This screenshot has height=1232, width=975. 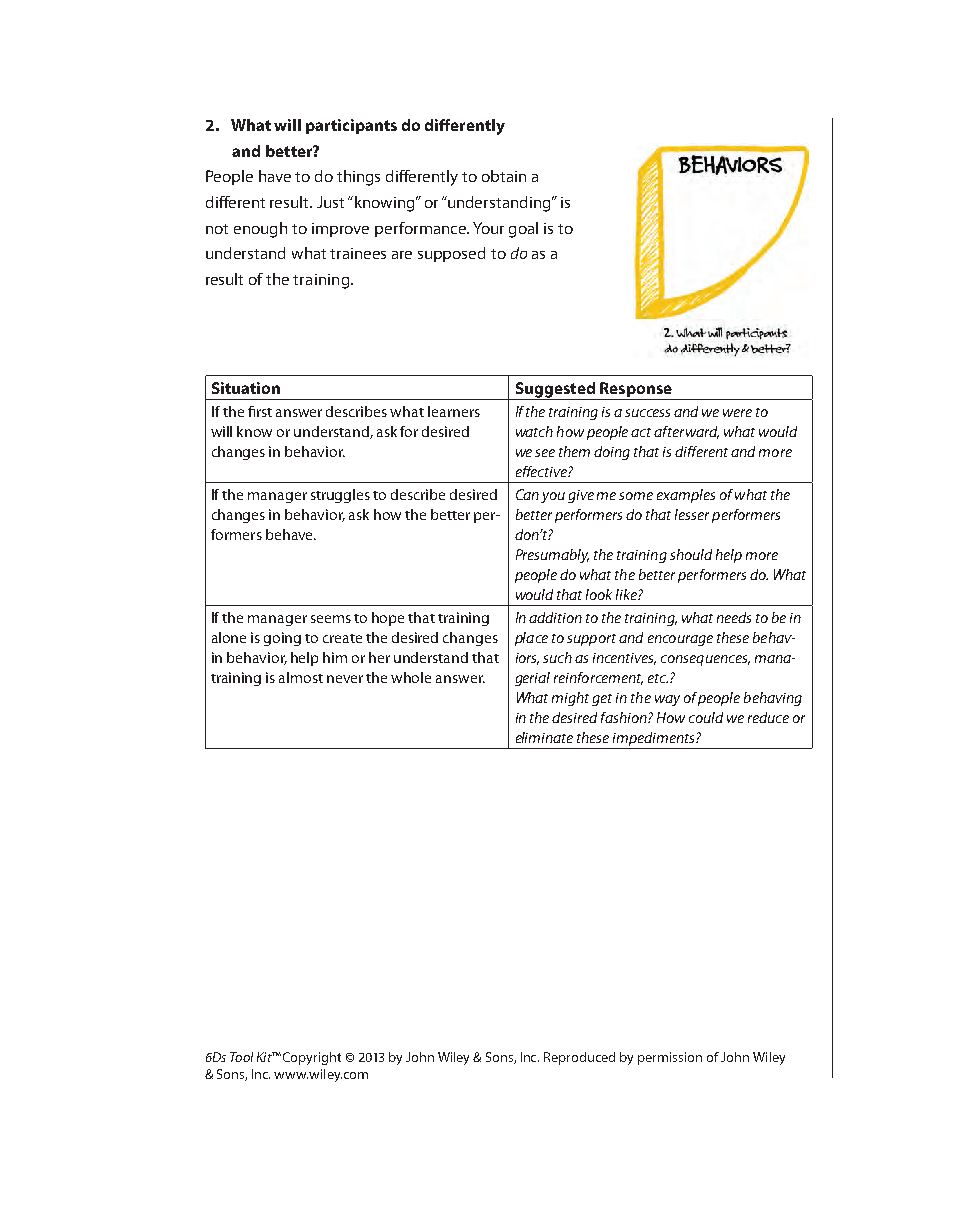 What do you see at coordinates (686, 432) in the screenshot?
I see `afterward` at bounding box center [686, 432].
